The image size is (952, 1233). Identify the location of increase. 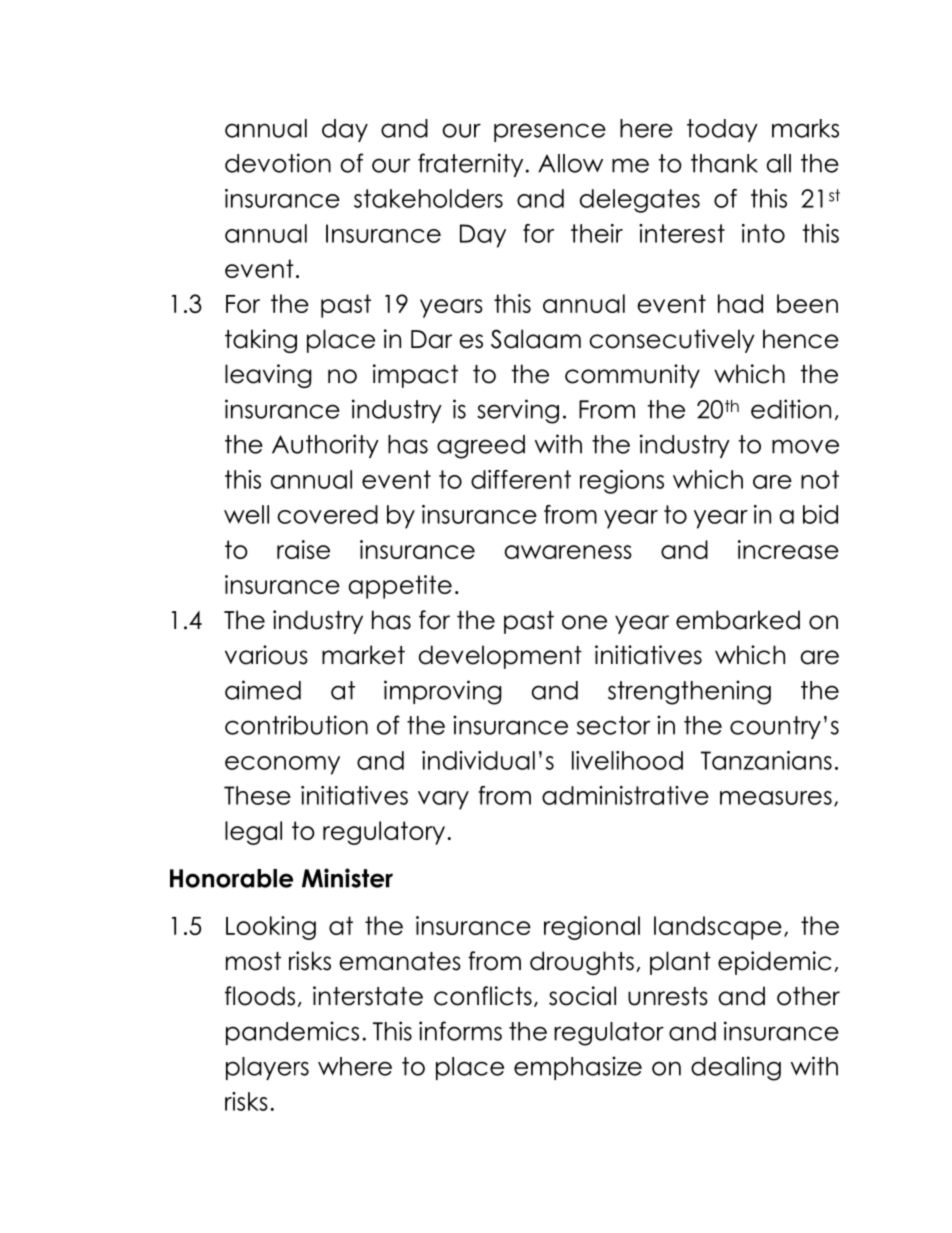
(788, 549).
